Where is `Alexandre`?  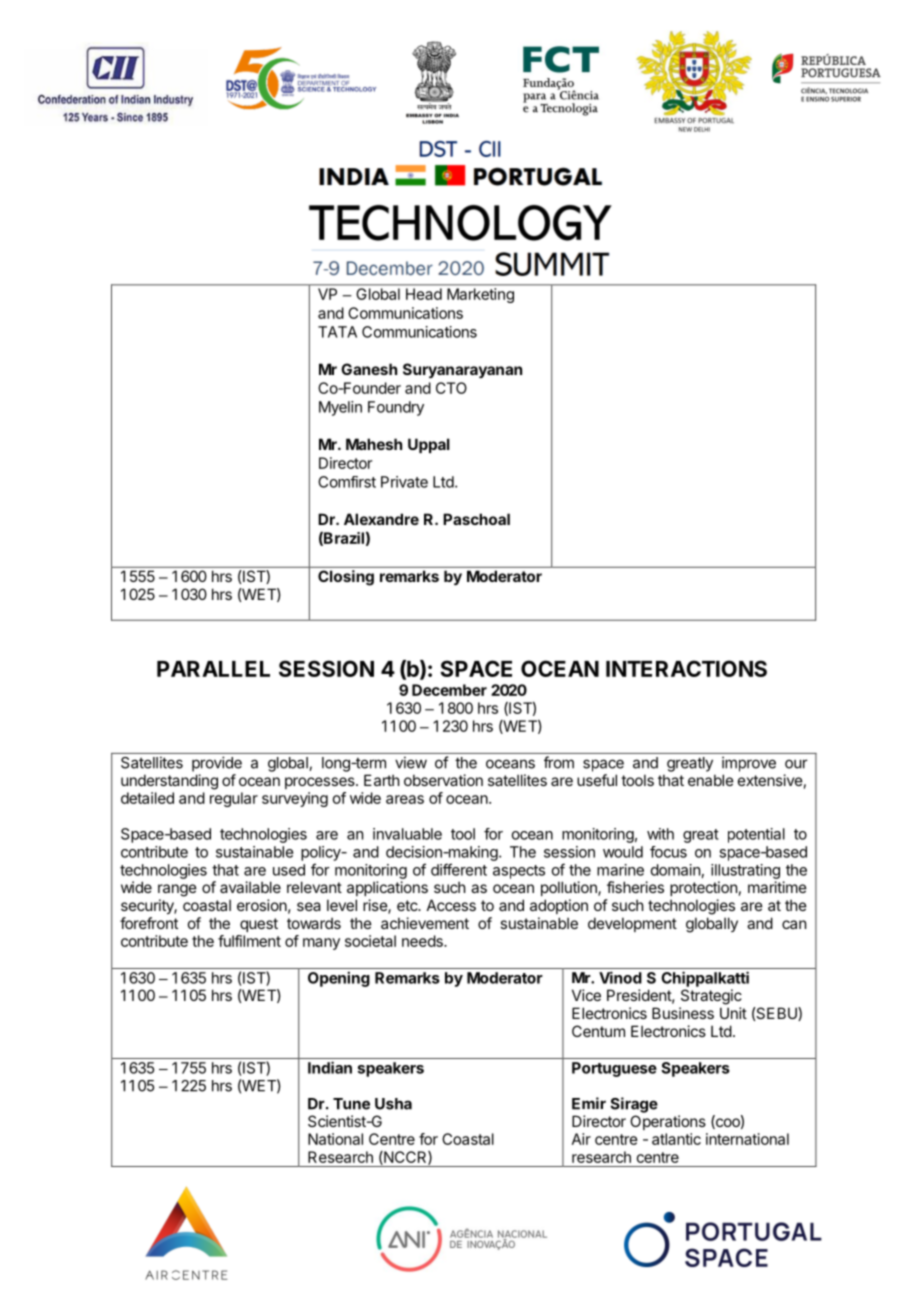 Alexandre is located at coordinates (381, 519).
